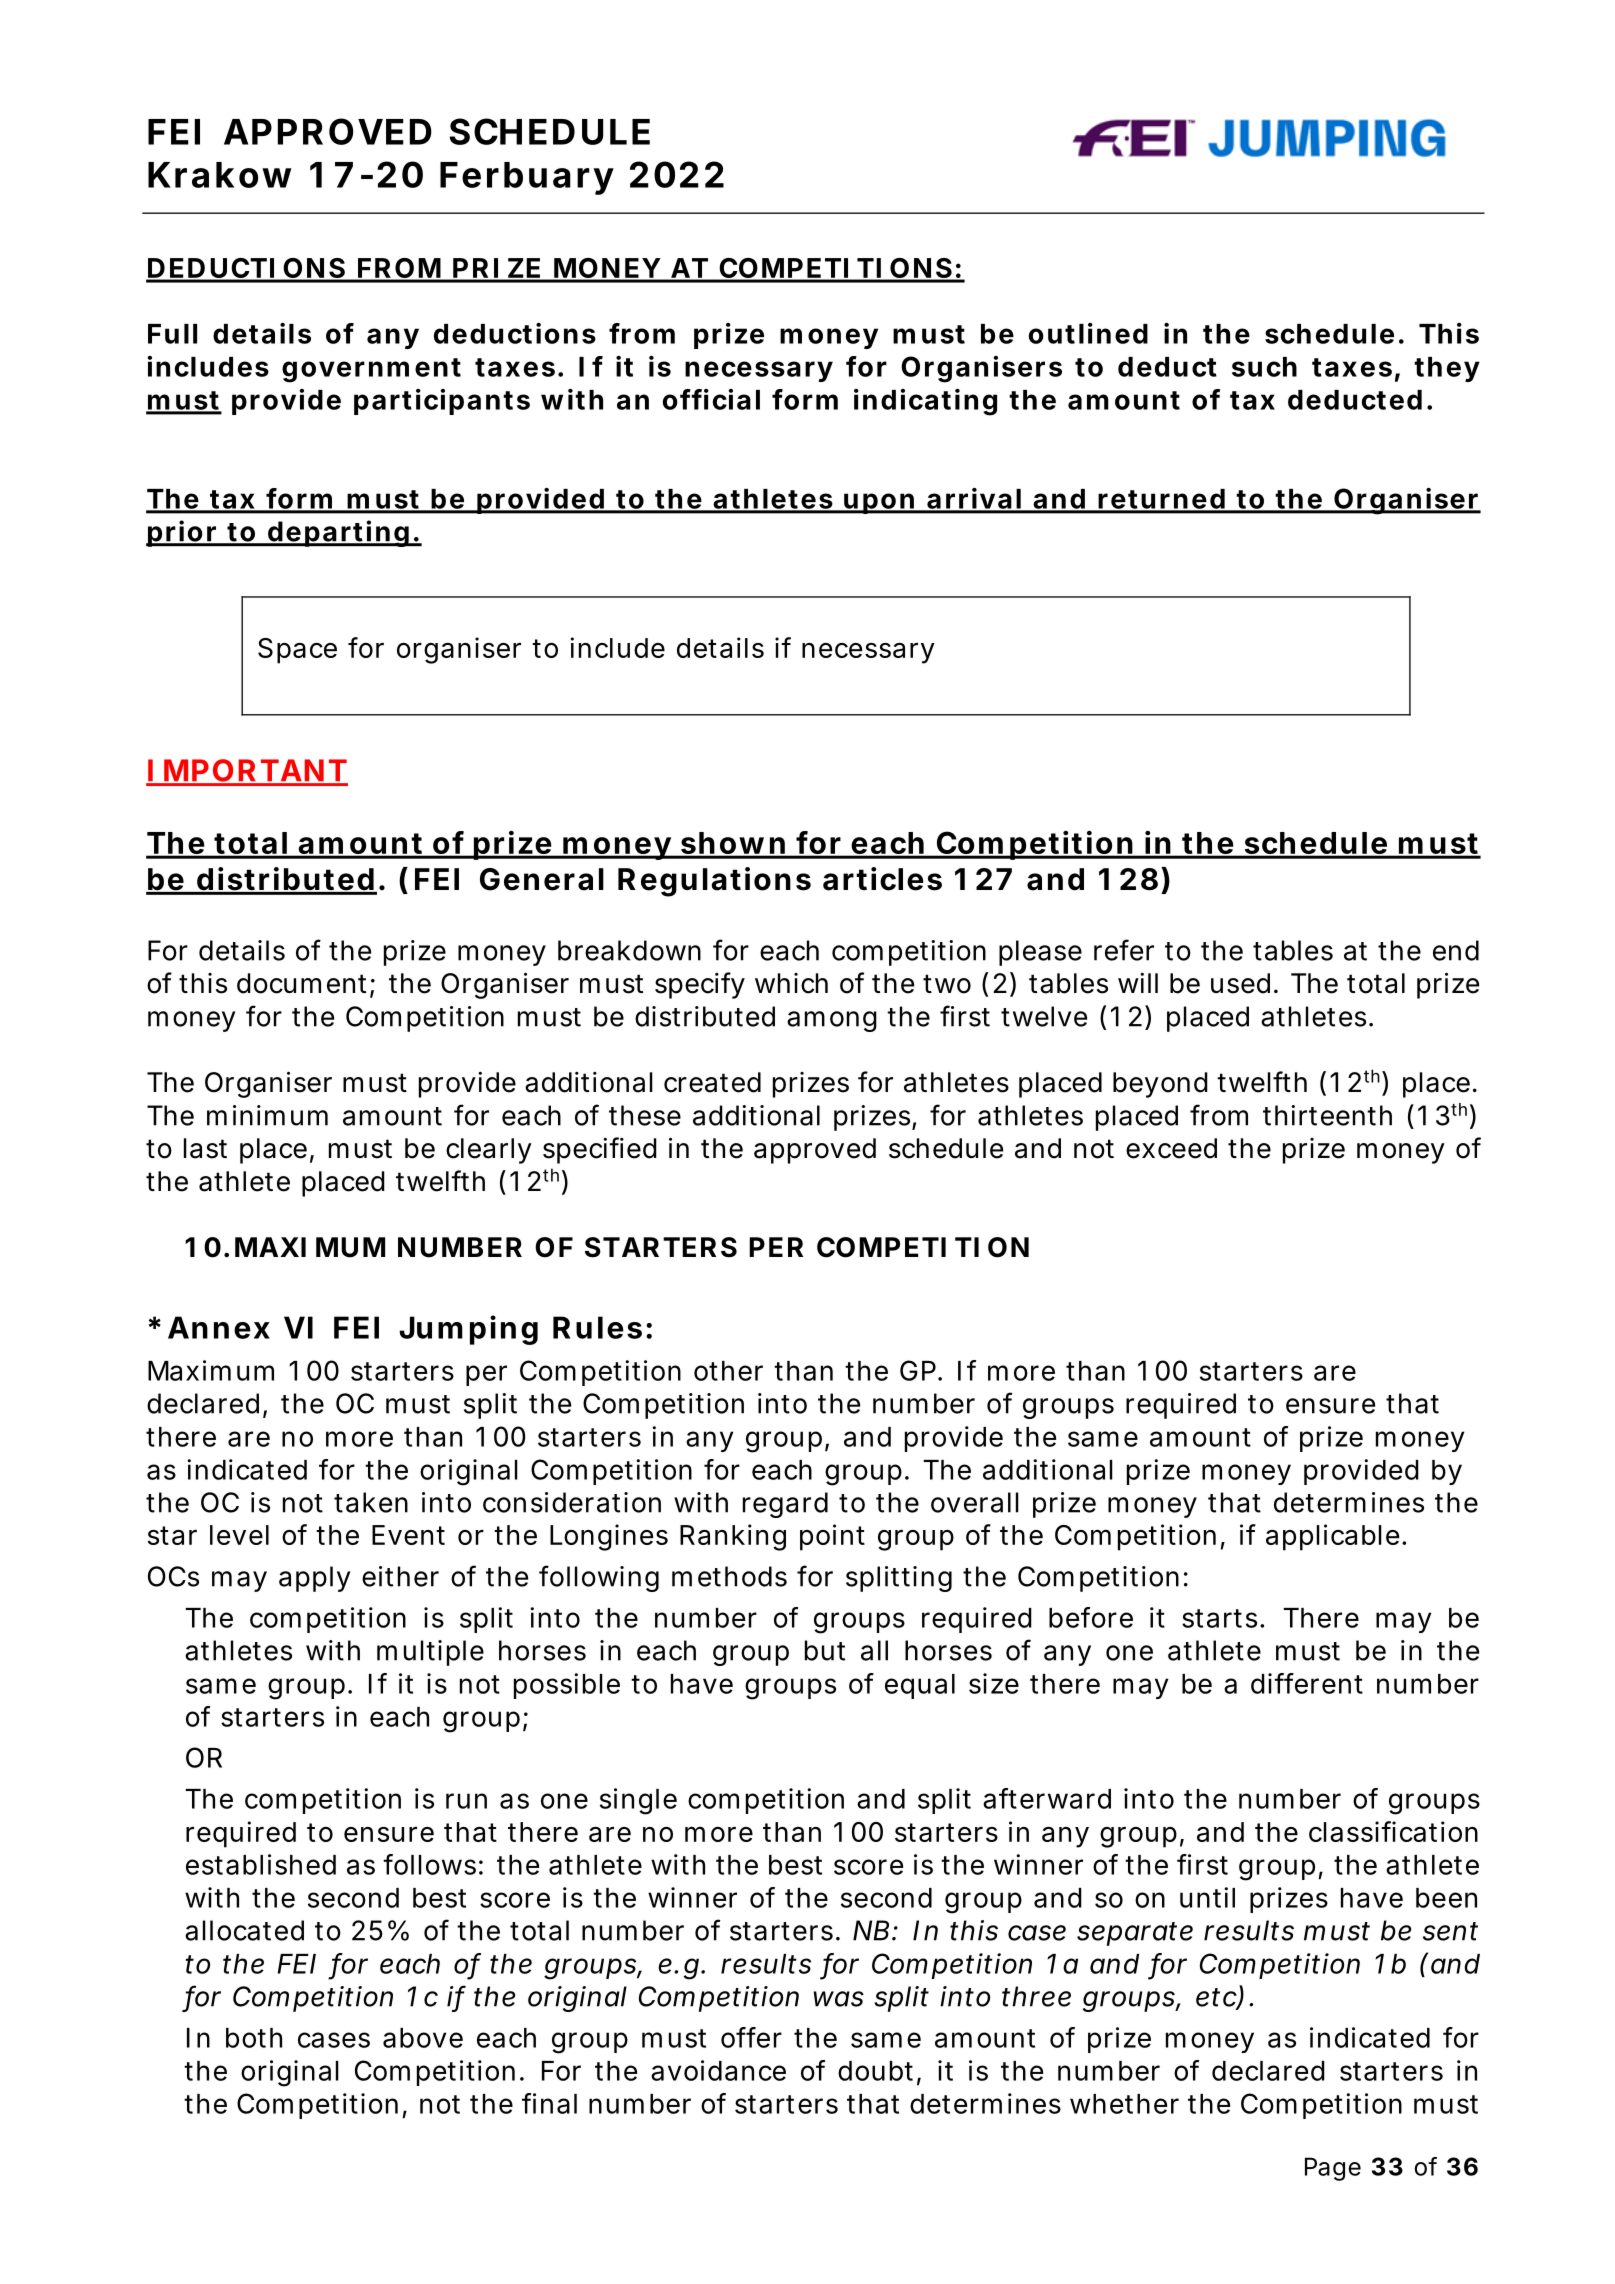 This page has height=2284, width=1615. I want to click on taken, so click(371, 1502).
